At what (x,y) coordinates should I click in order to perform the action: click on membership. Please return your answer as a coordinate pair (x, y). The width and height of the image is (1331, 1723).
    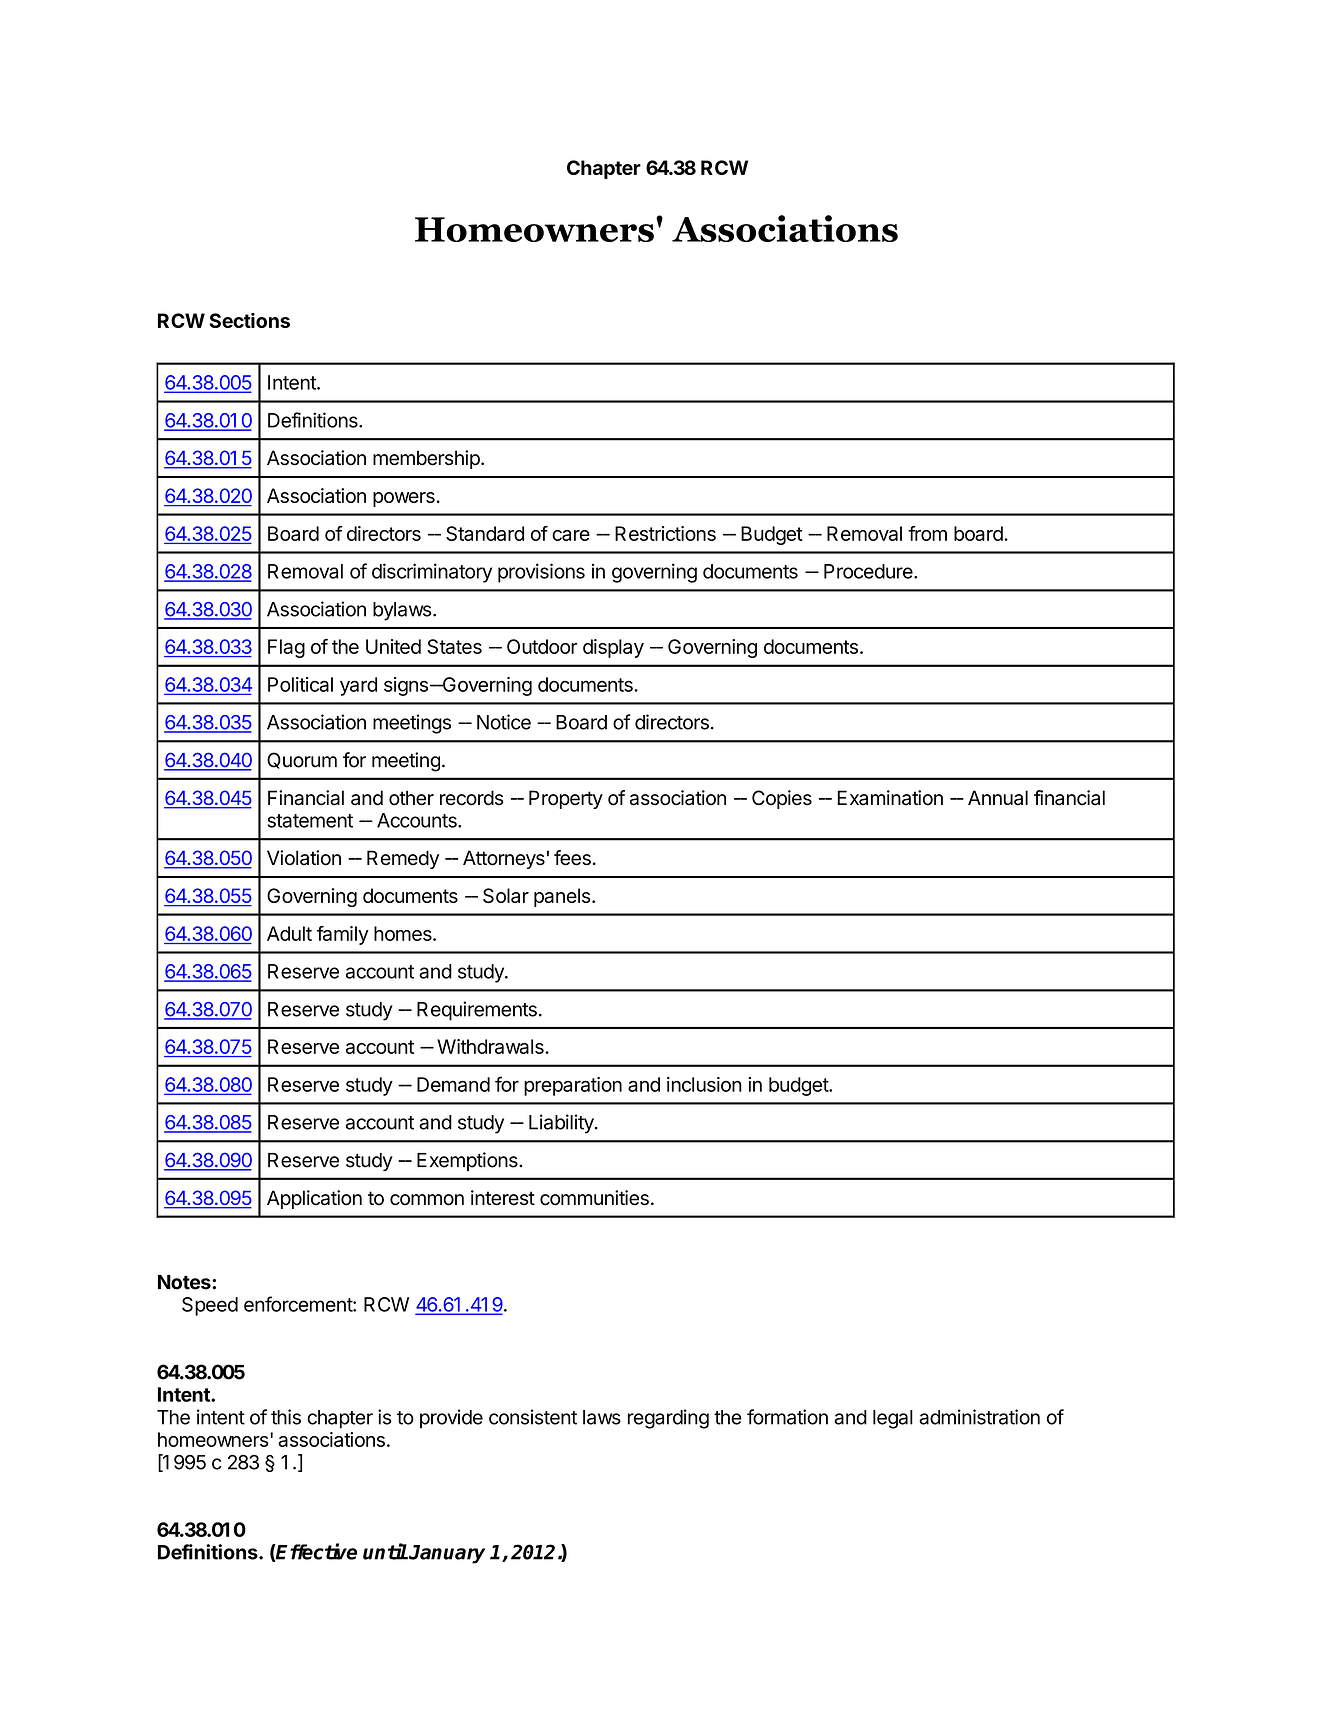
    Looking at the image, I should click on (426, 459).
